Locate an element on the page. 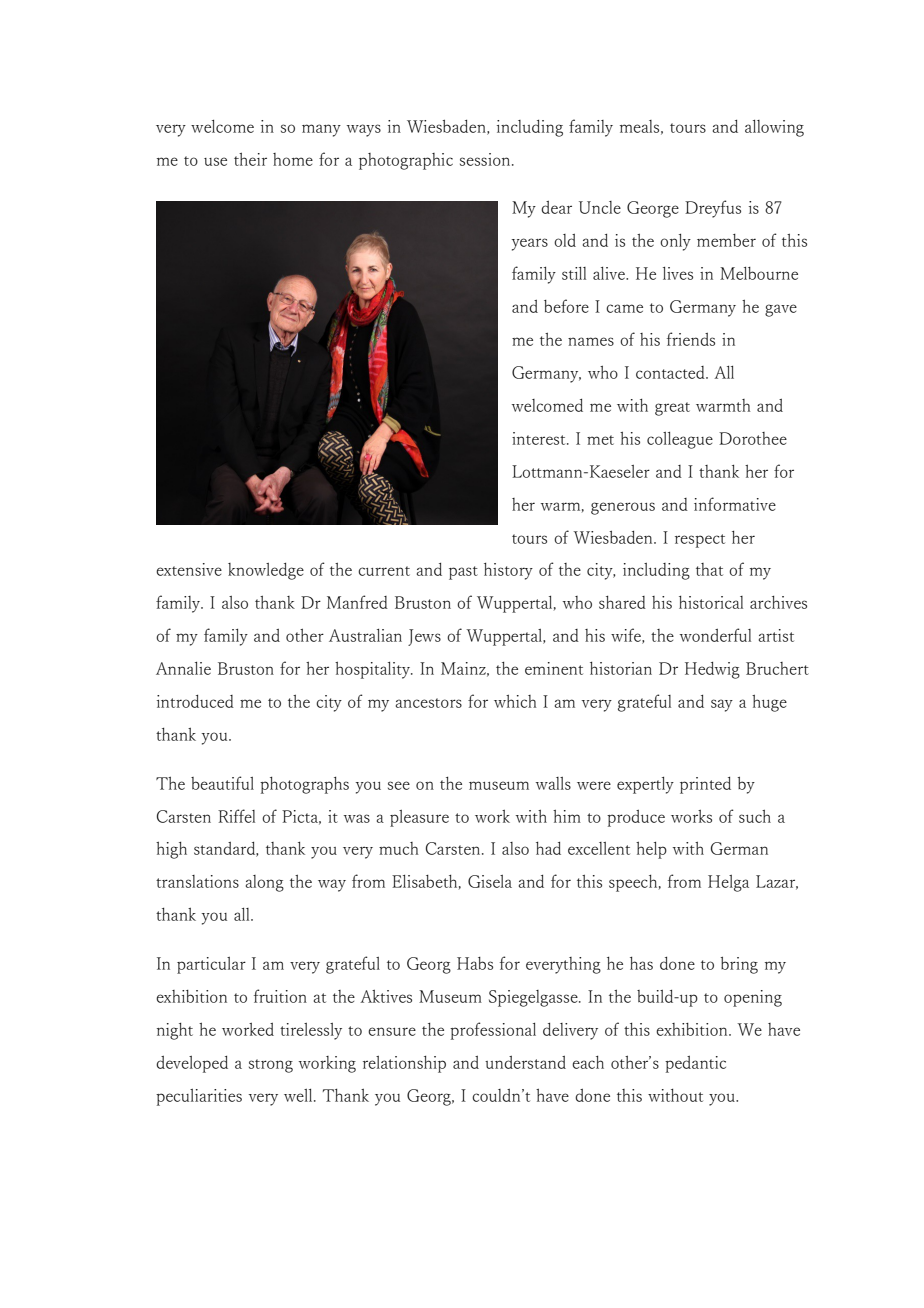 The width and height of the document is (924, 1308). such is located at coordinates (755, 816).
